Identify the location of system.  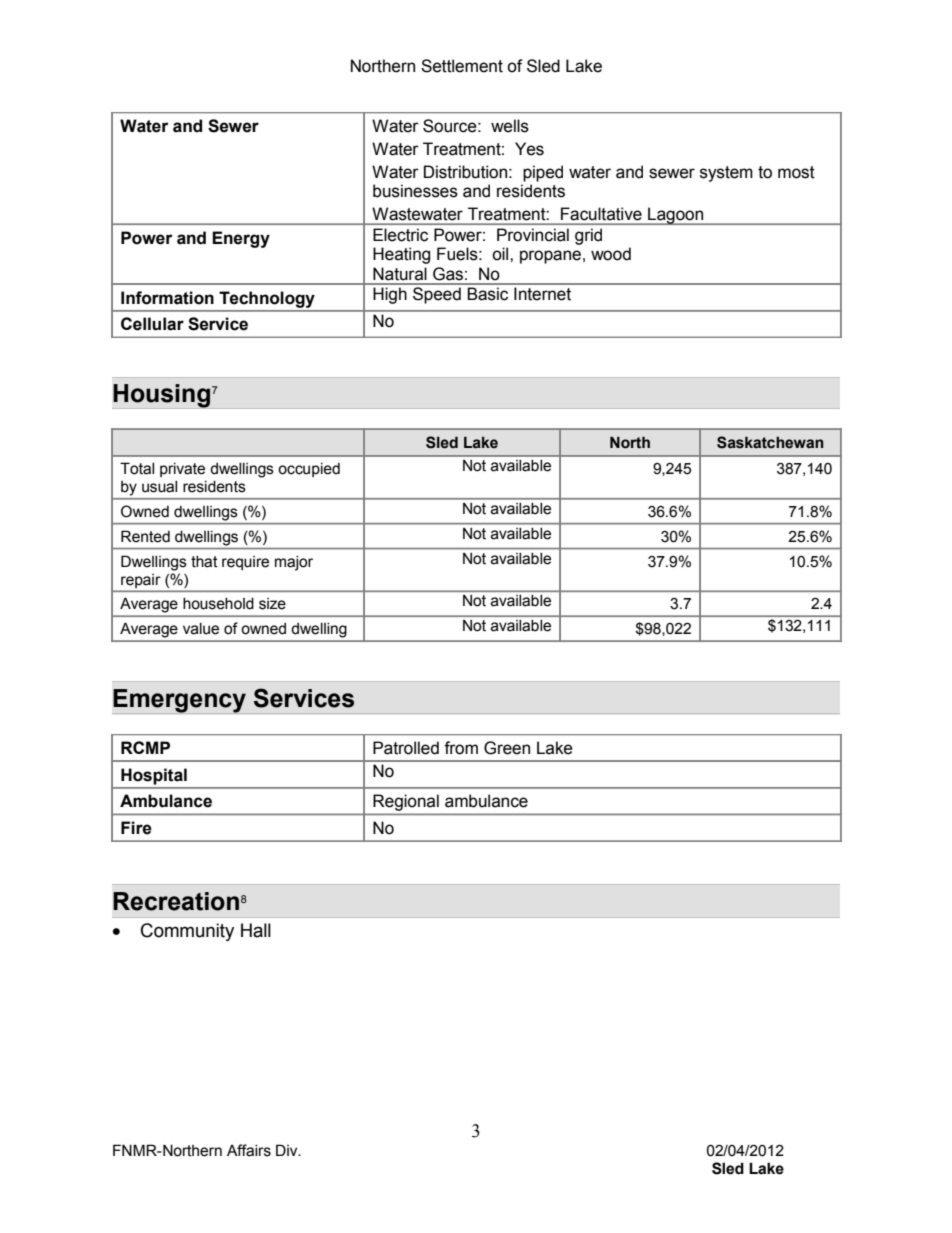
(726, 174).
